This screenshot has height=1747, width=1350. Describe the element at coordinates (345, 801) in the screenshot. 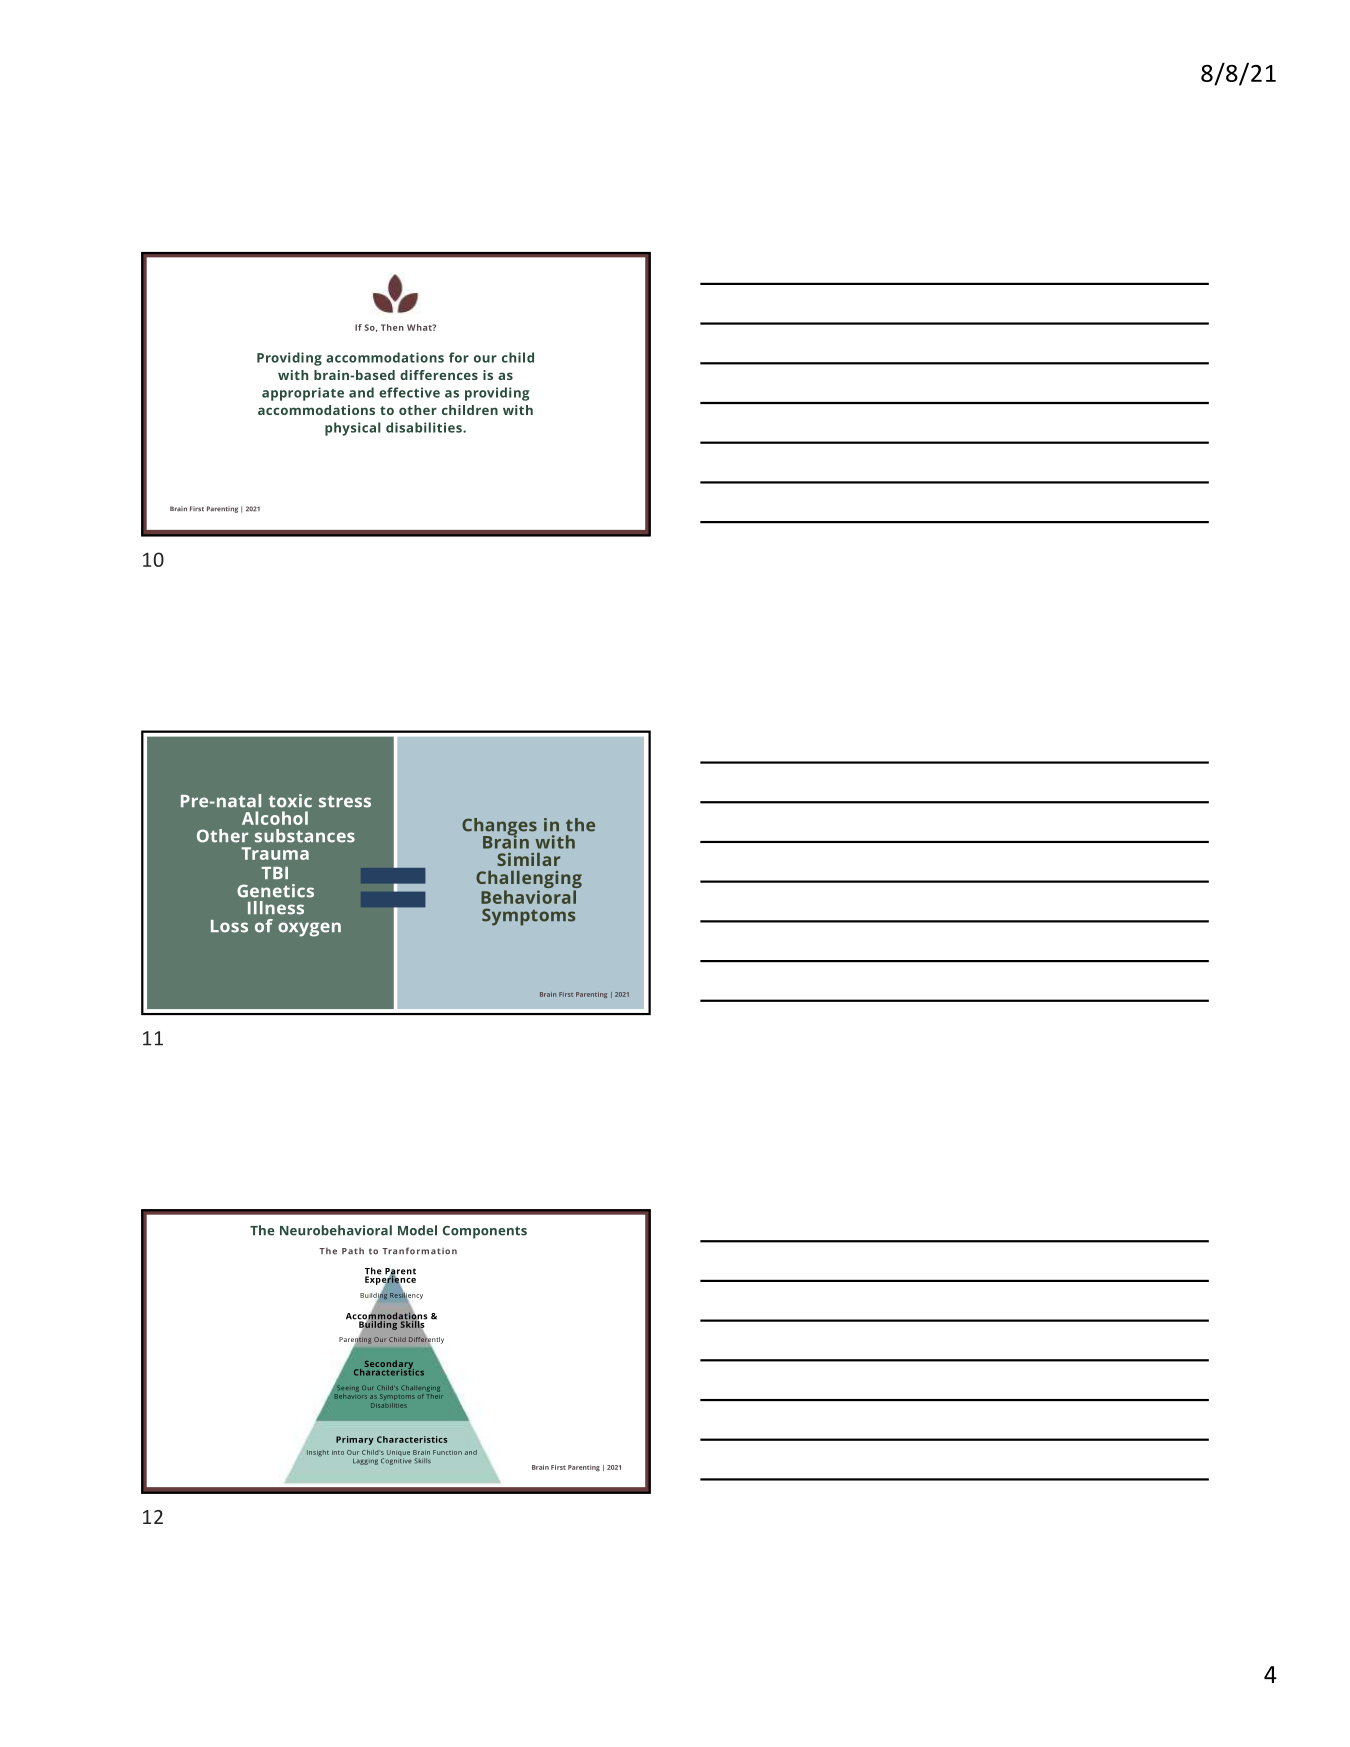

I see `stress` at that location.
